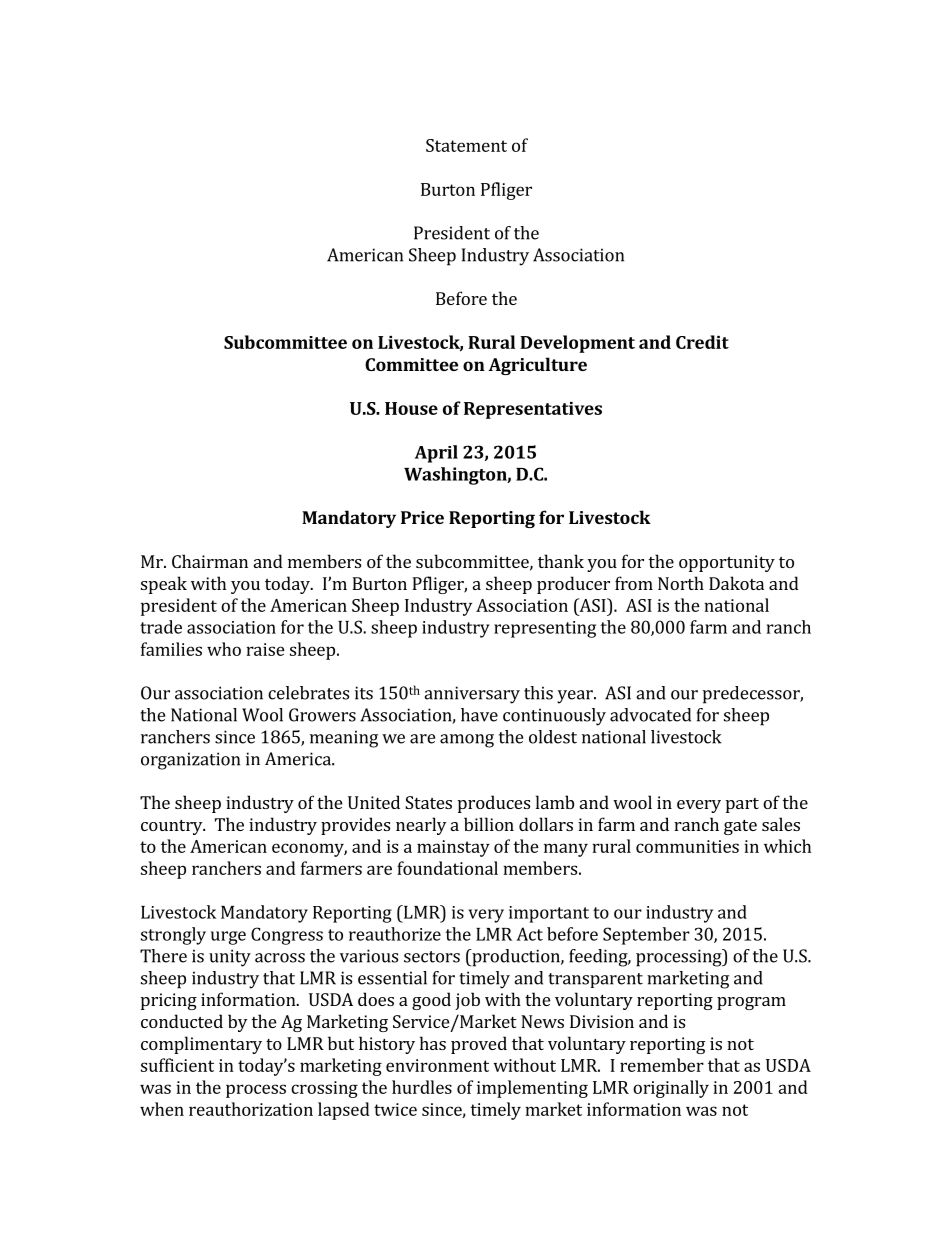  Describe the element at coordinates (453, 848) in the document. I see `mainstay` at that location.
